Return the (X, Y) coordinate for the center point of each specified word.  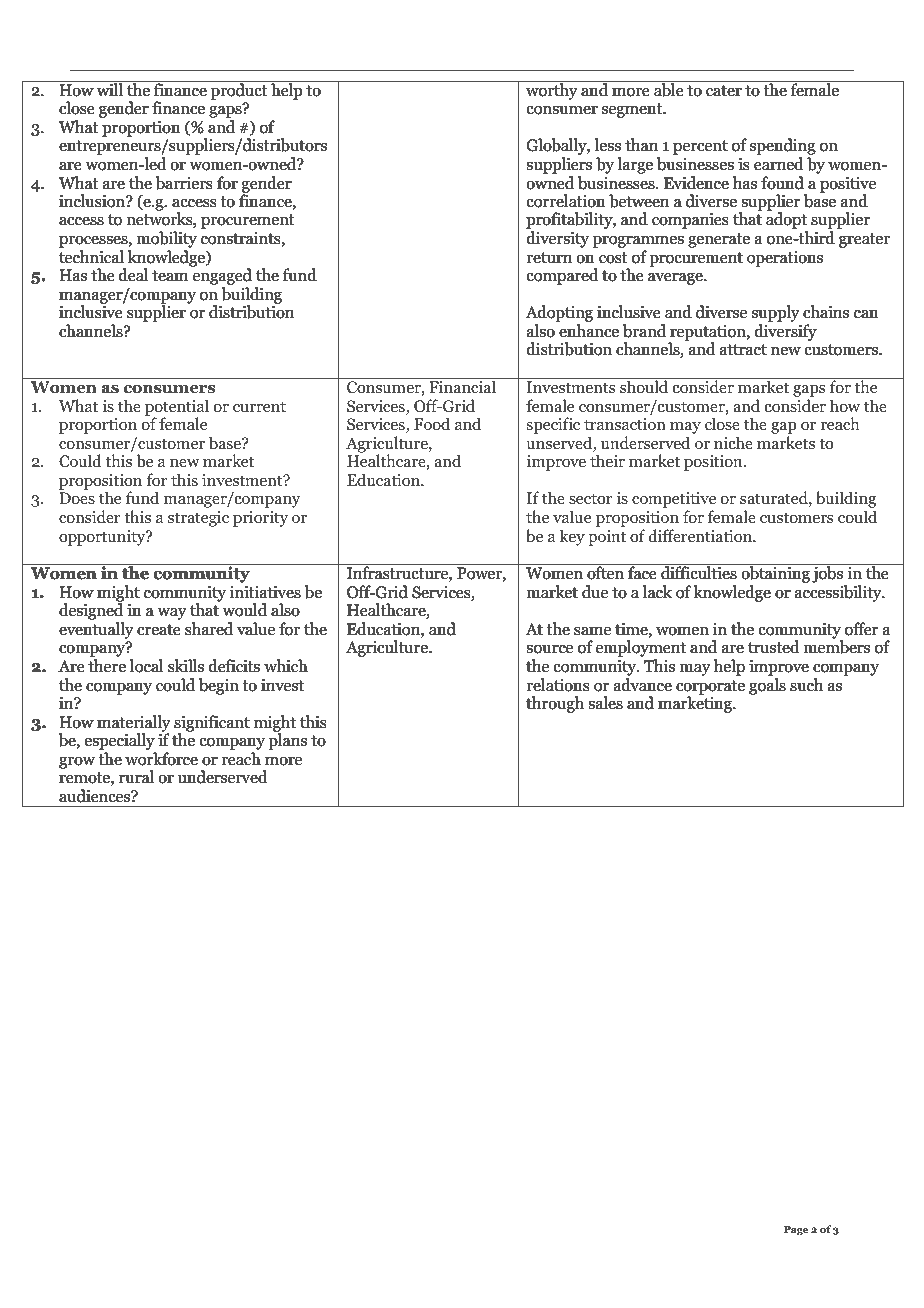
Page (796, 1230)
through (555, 704)
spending (782, 148)
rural (136, 776)
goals (767, 686)
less (608, 144)
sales (606, 702)
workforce (161, 758)
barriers (184, 183)
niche (733, 442)
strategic (198, 519)
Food (432, 424)
